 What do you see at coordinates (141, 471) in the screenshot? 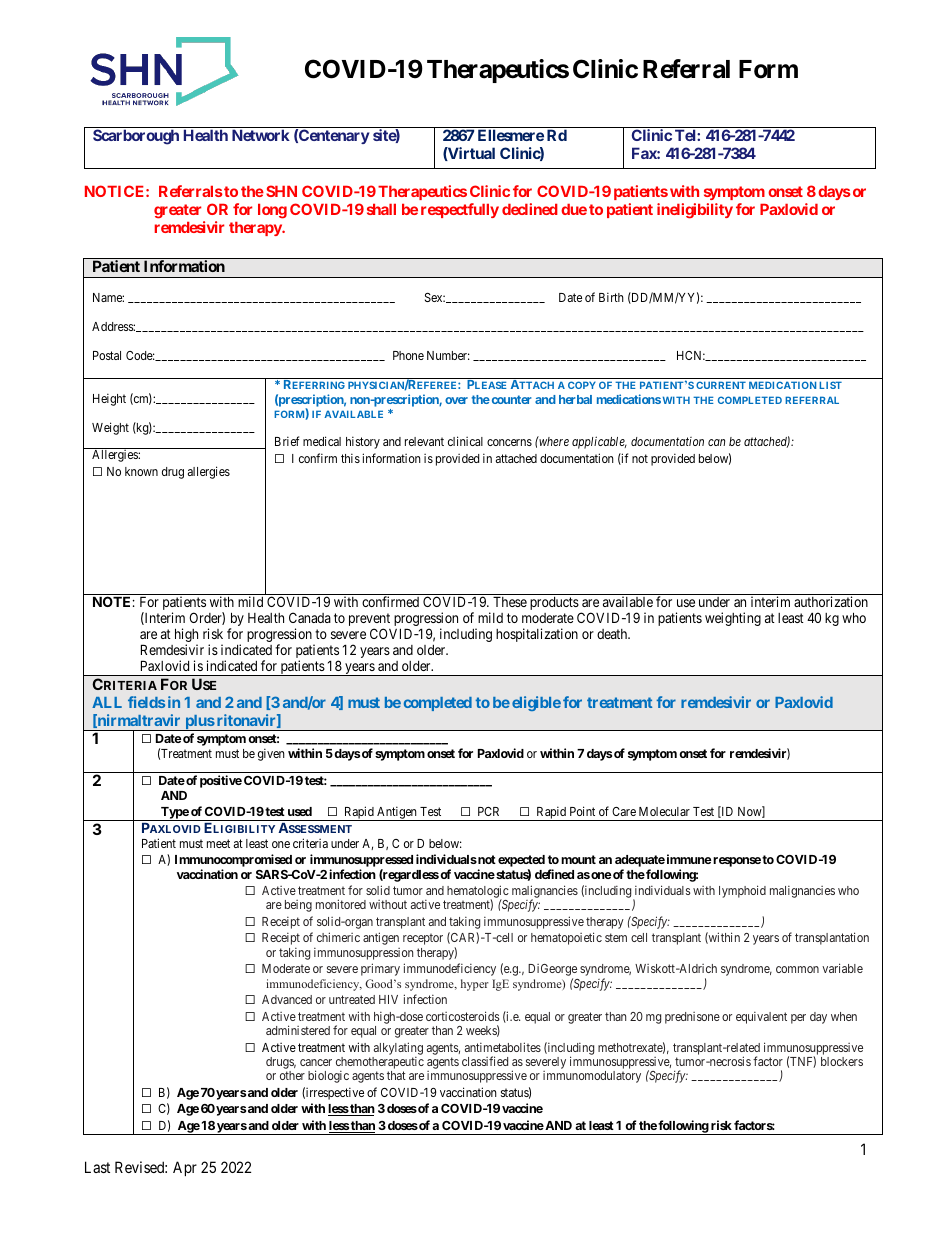
I see `known` at bounding box center [141, 471].
